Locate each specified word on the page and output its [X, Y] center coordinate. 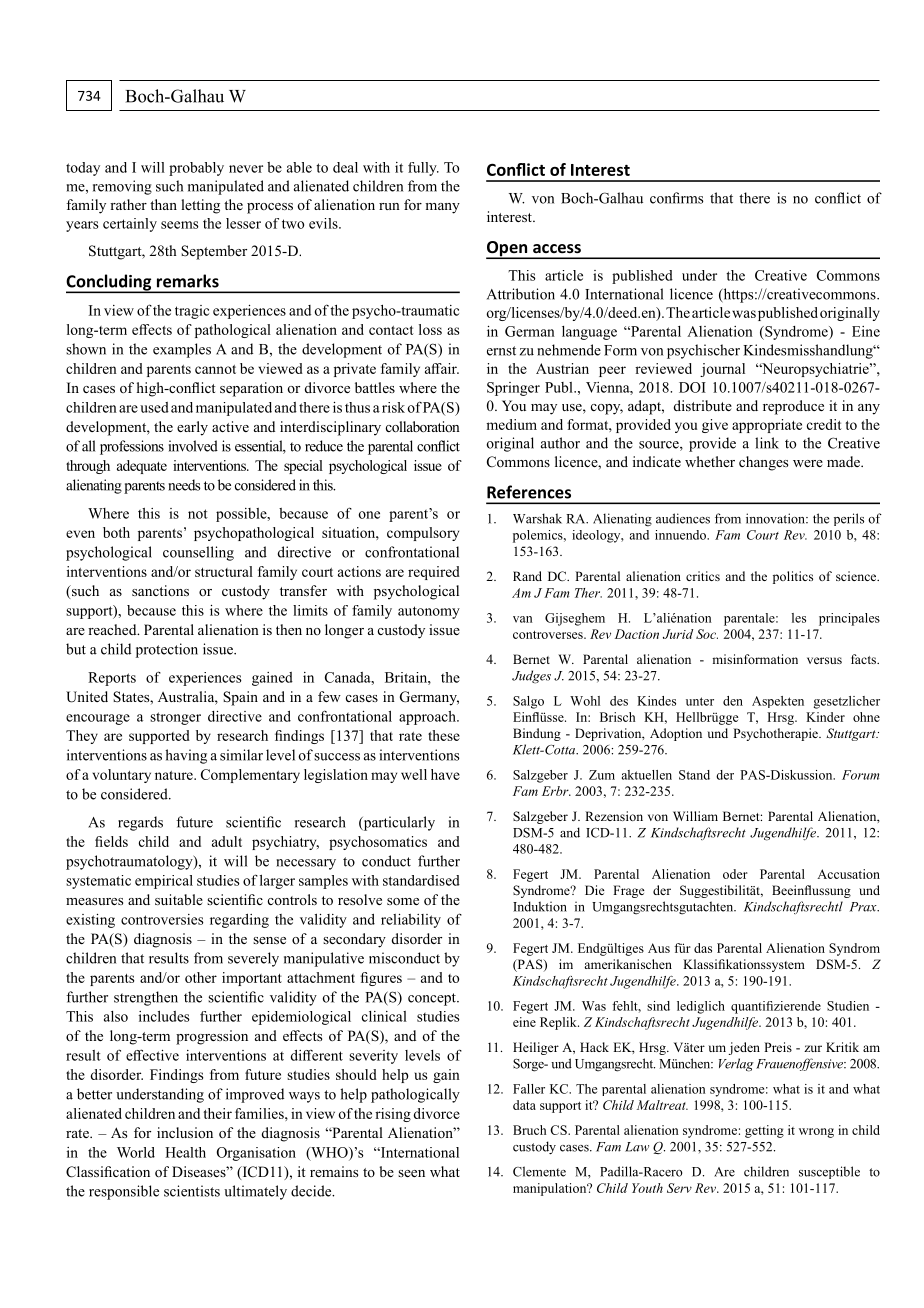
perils [849, 519]
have [445, 774]
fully [423, 169]
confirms [677, 198]
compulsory [423, 534]
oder [735, 874]
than [163, 204]
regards [140, 823]
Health [185, 1152]
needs [184, 485]
